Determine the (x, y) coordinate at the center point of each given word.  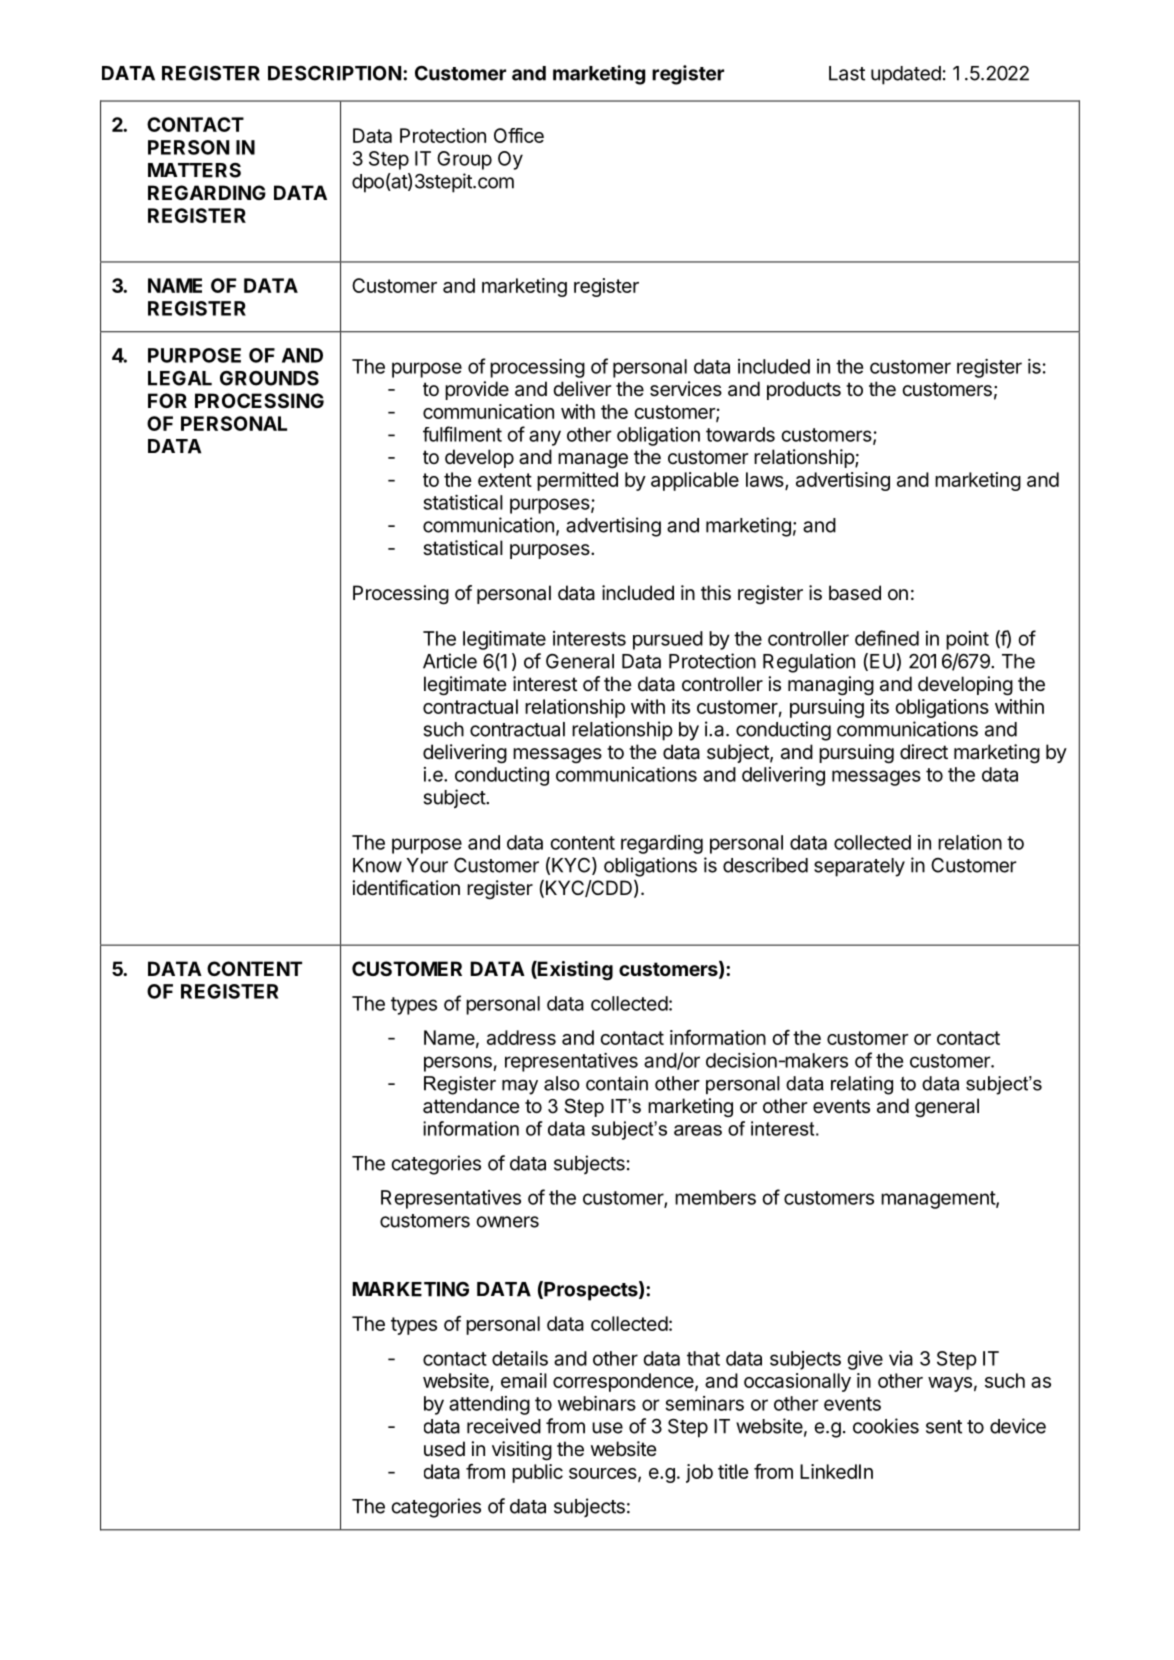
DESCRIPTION (334, 73)
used (444, 1449)
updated (906, 75)
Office (519, 135)
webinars (597, 1403)
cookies (886, 1426)
